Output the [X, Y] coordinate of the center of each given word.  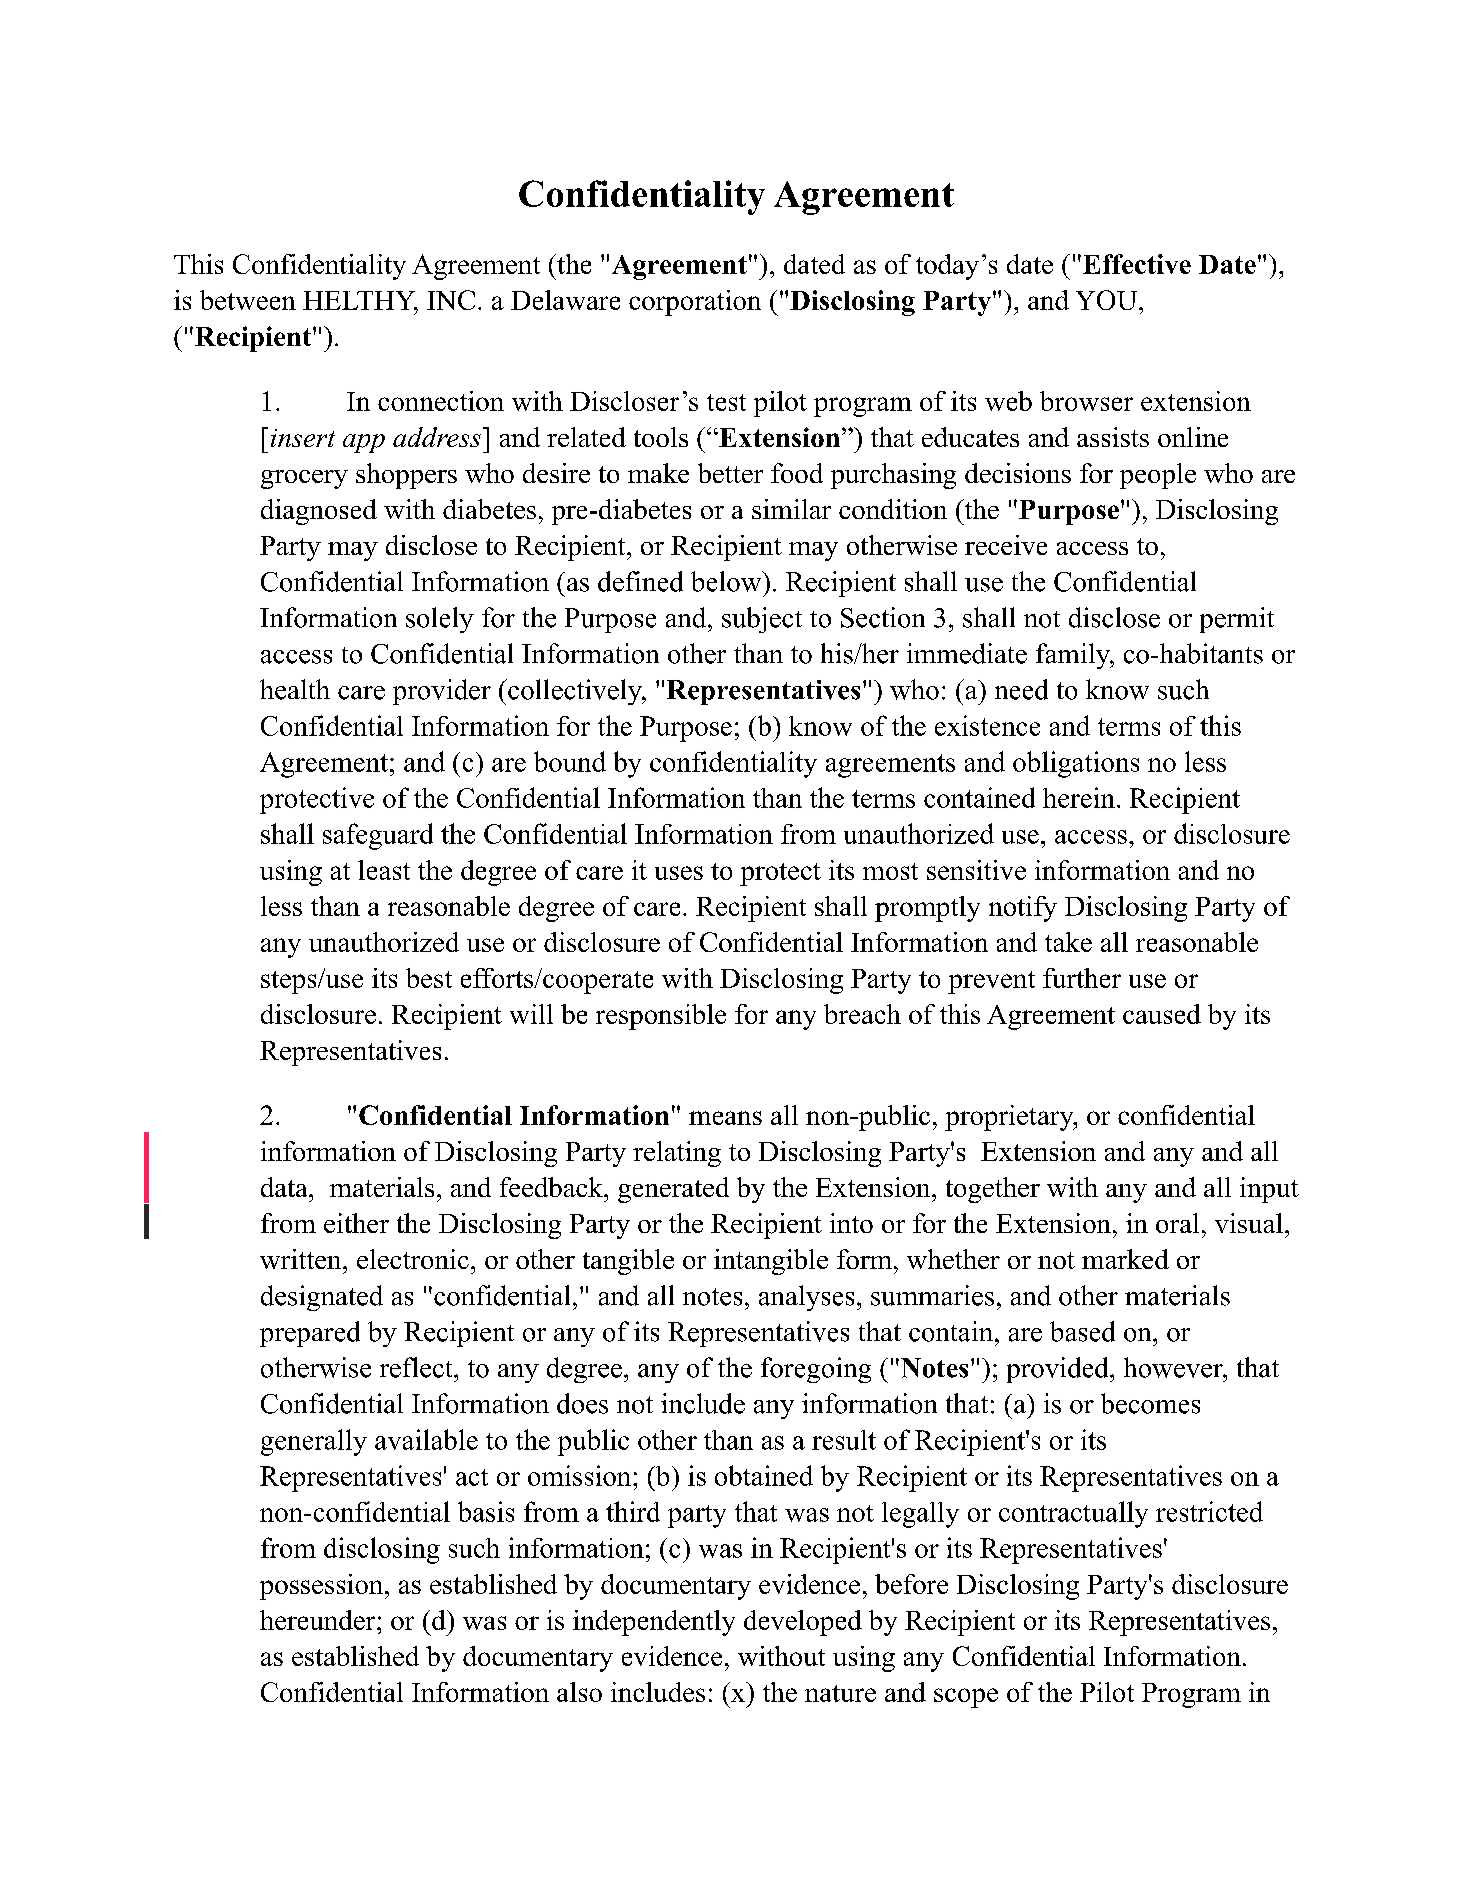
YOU [1108, 300]
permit [1237, 620]
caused [1162, 1014]
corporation [695, 303]
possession [323, 1587]
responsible [661, 1017]
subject [762, 620]
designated [322, 1298]
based [1082, 1331]
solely [440, 620]
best [429, 978]
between [248, 300]
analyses [806, 1298]
